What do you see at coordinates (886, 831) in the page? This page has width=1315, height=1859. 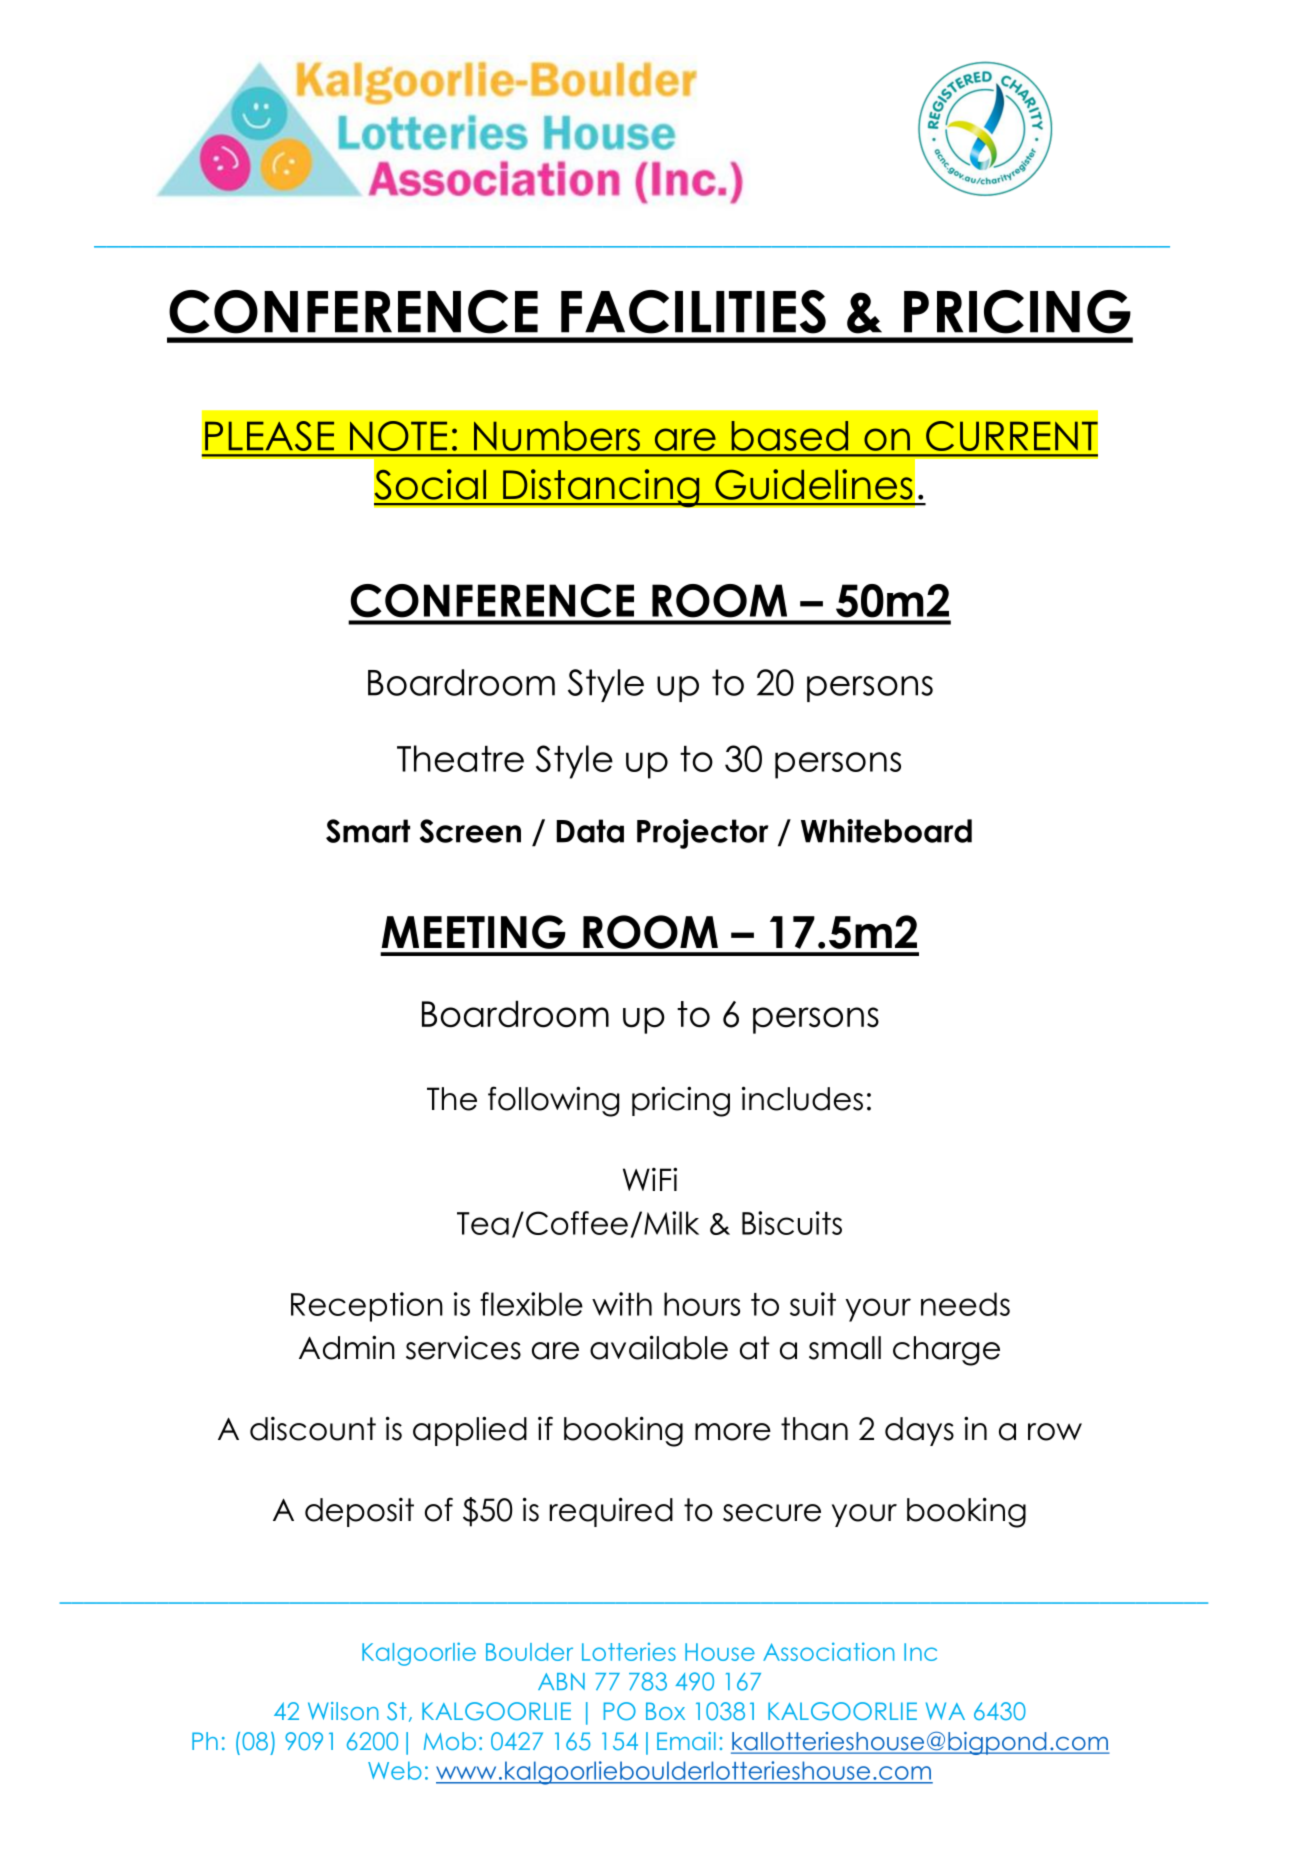 I see `Whiteboard` at bounding box center [886, 831].
